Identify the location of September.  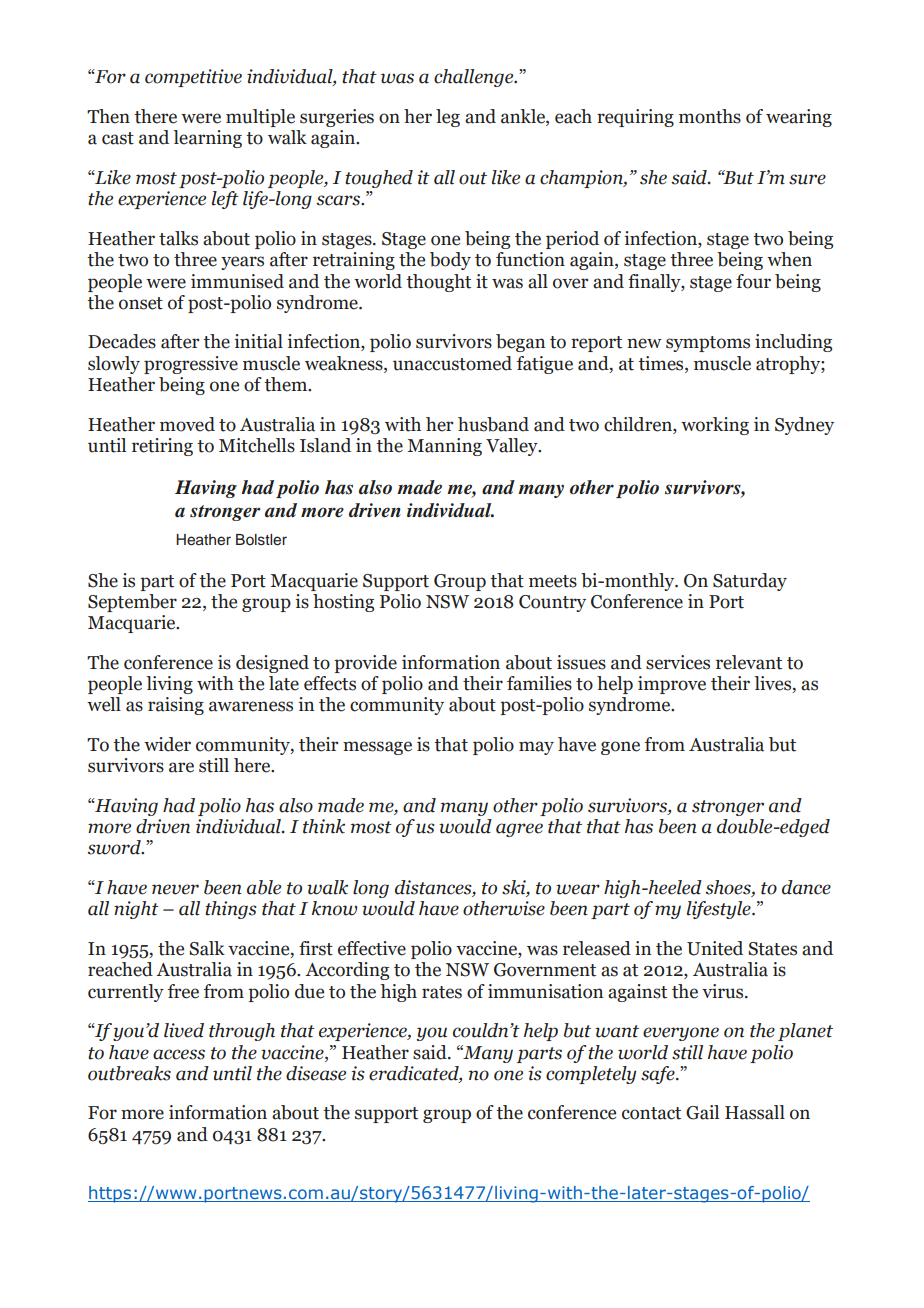
(132, 603).
